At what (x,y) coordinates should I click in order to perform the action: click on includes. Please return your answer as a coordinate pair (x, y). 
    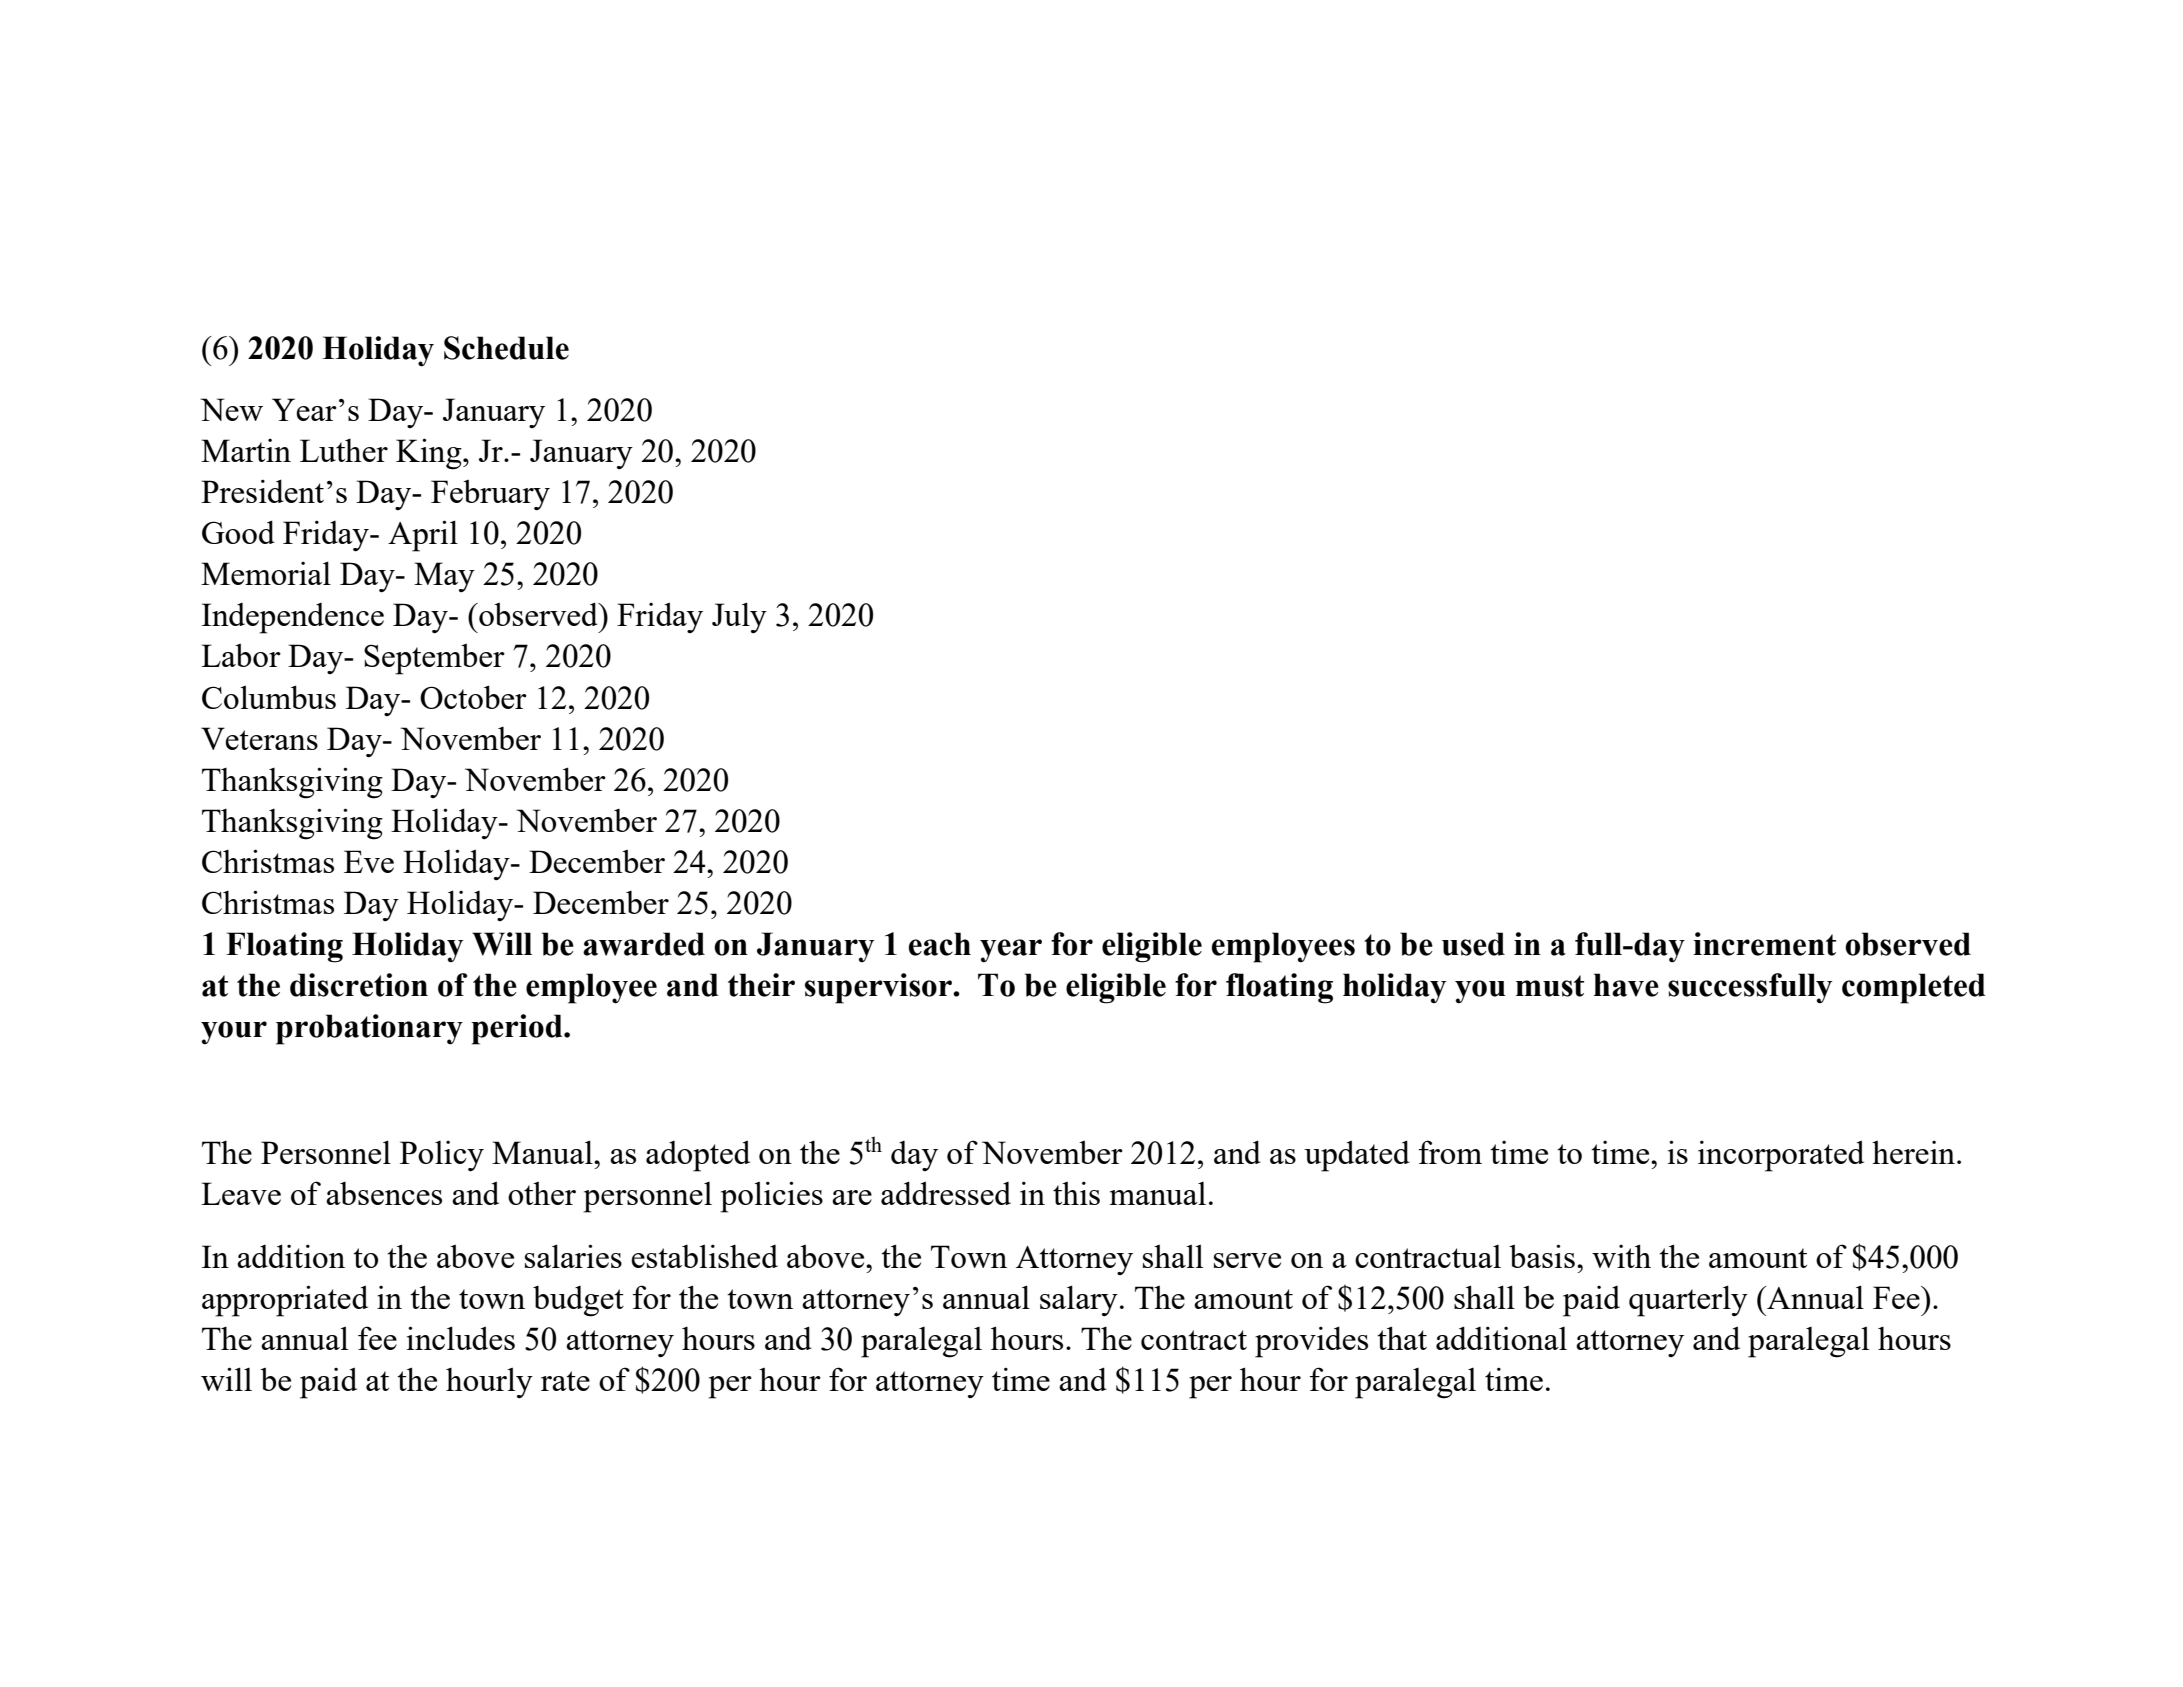
    Looking at the image, I should click on (461, 1338).
